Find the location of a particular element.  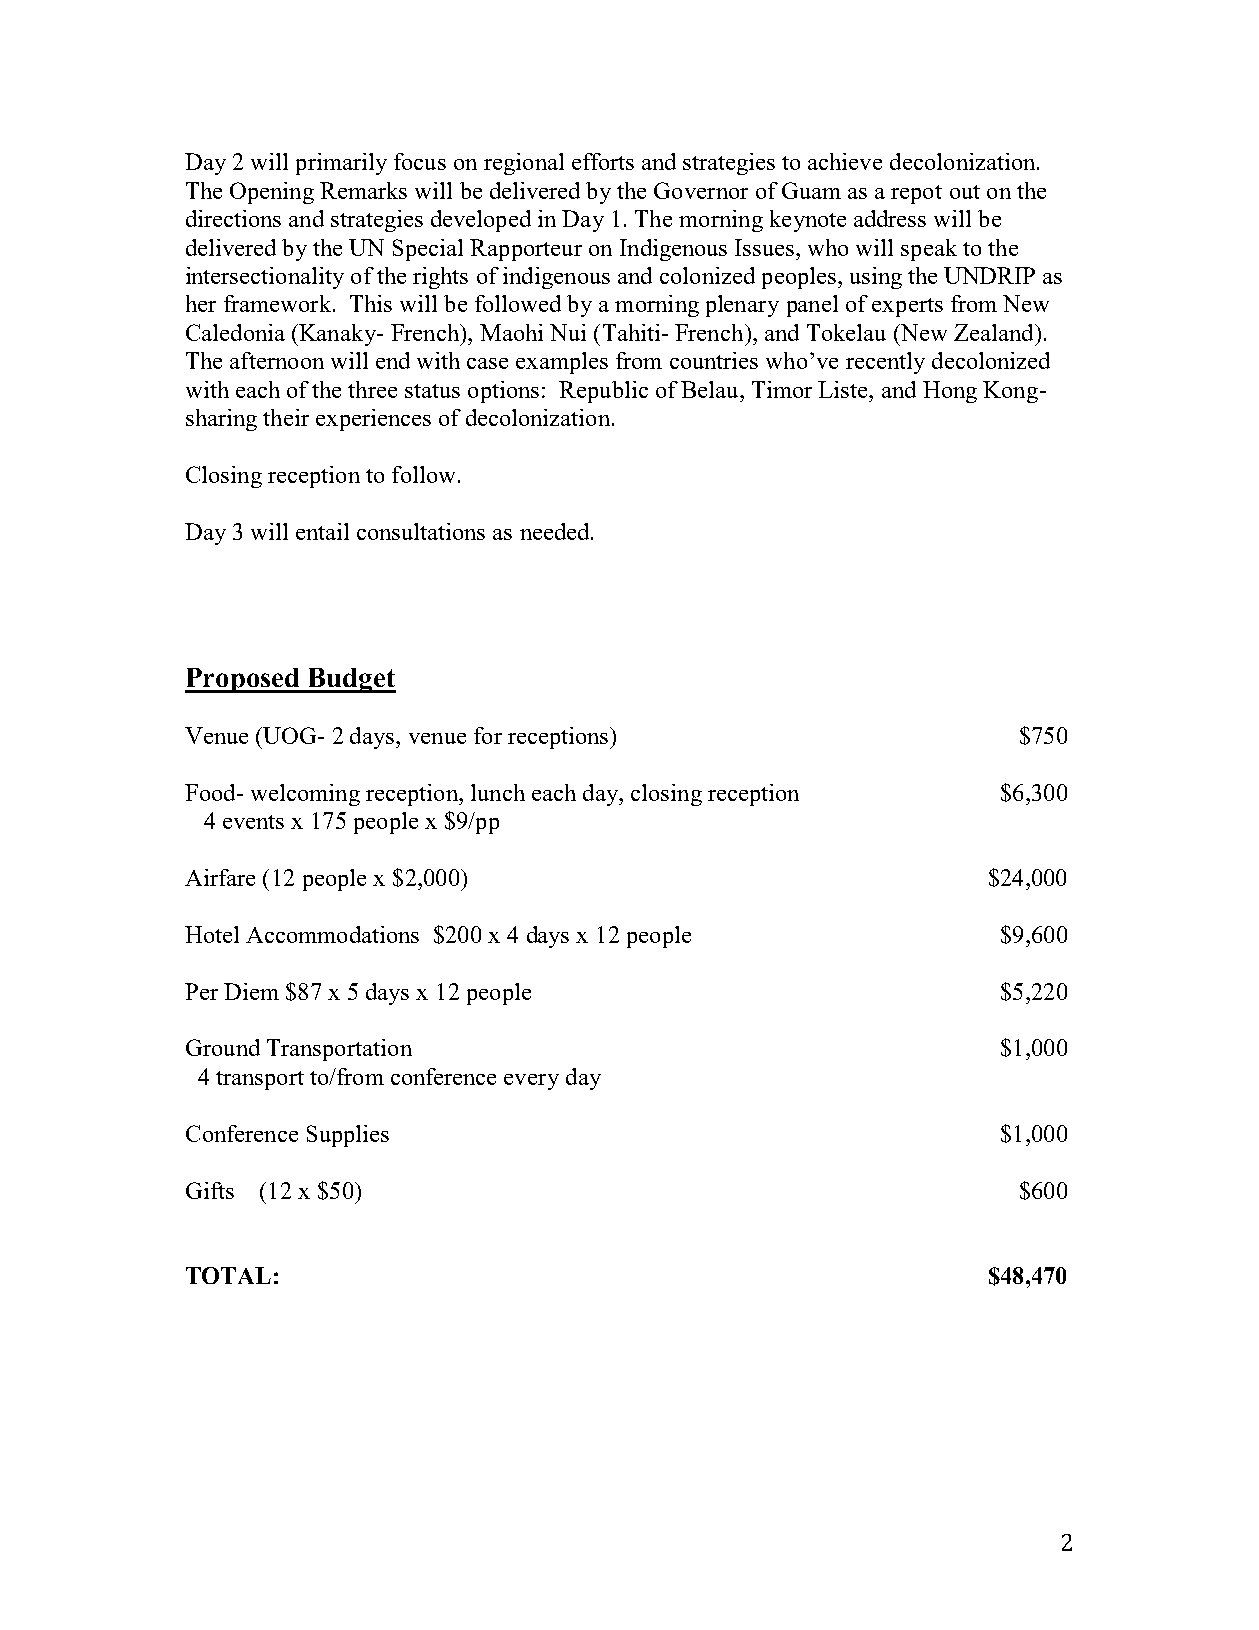

entail is located at coordinates (322, 531).
